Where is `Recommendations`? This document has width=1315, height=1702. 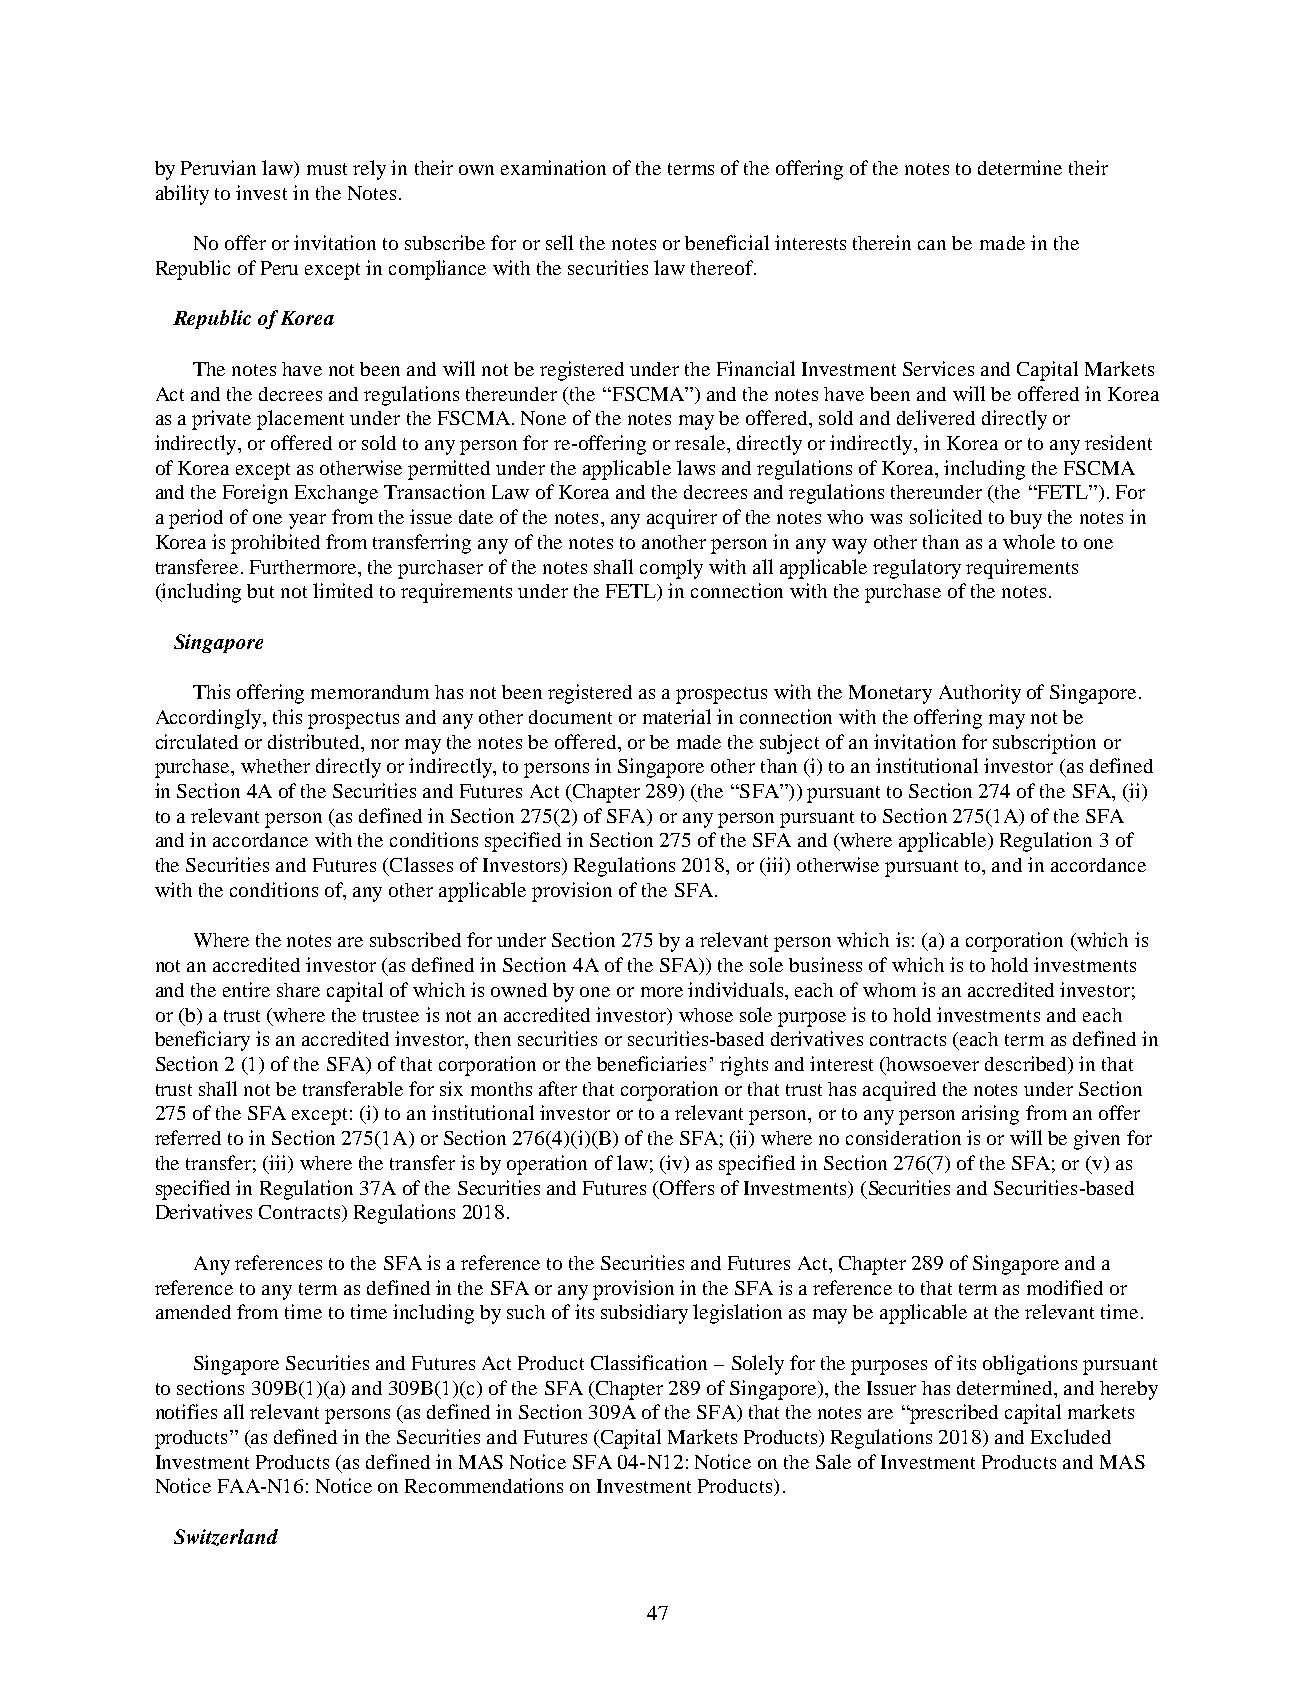
Recommendations is located at coordinates (484, 1485).
